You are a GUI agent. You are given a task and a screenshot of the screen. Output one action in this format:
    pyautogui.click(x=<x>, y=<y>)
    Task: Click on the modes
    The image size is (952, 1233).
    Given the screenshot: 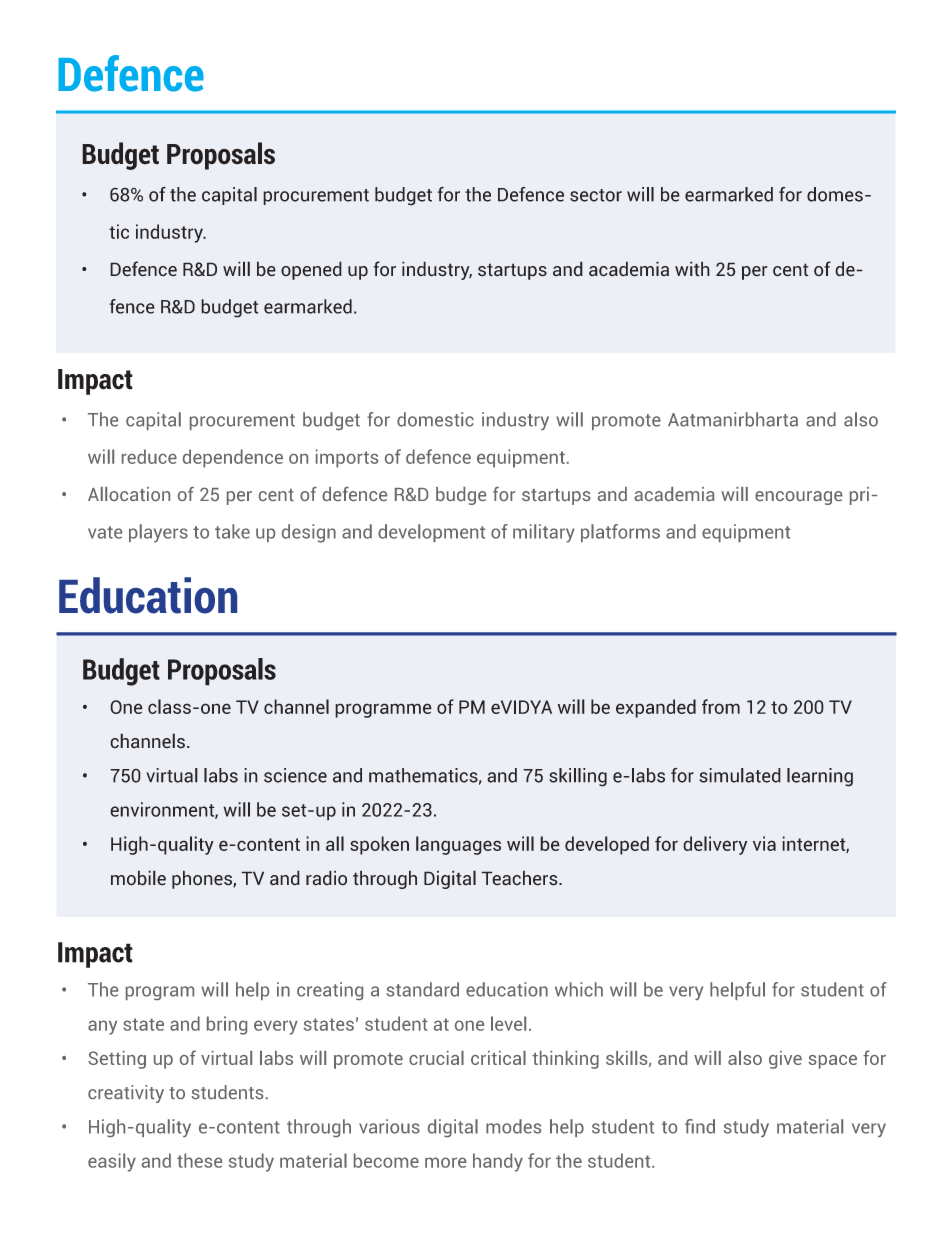 What is the action you would take?
    pyautogui.click(x=513, y=1126)
